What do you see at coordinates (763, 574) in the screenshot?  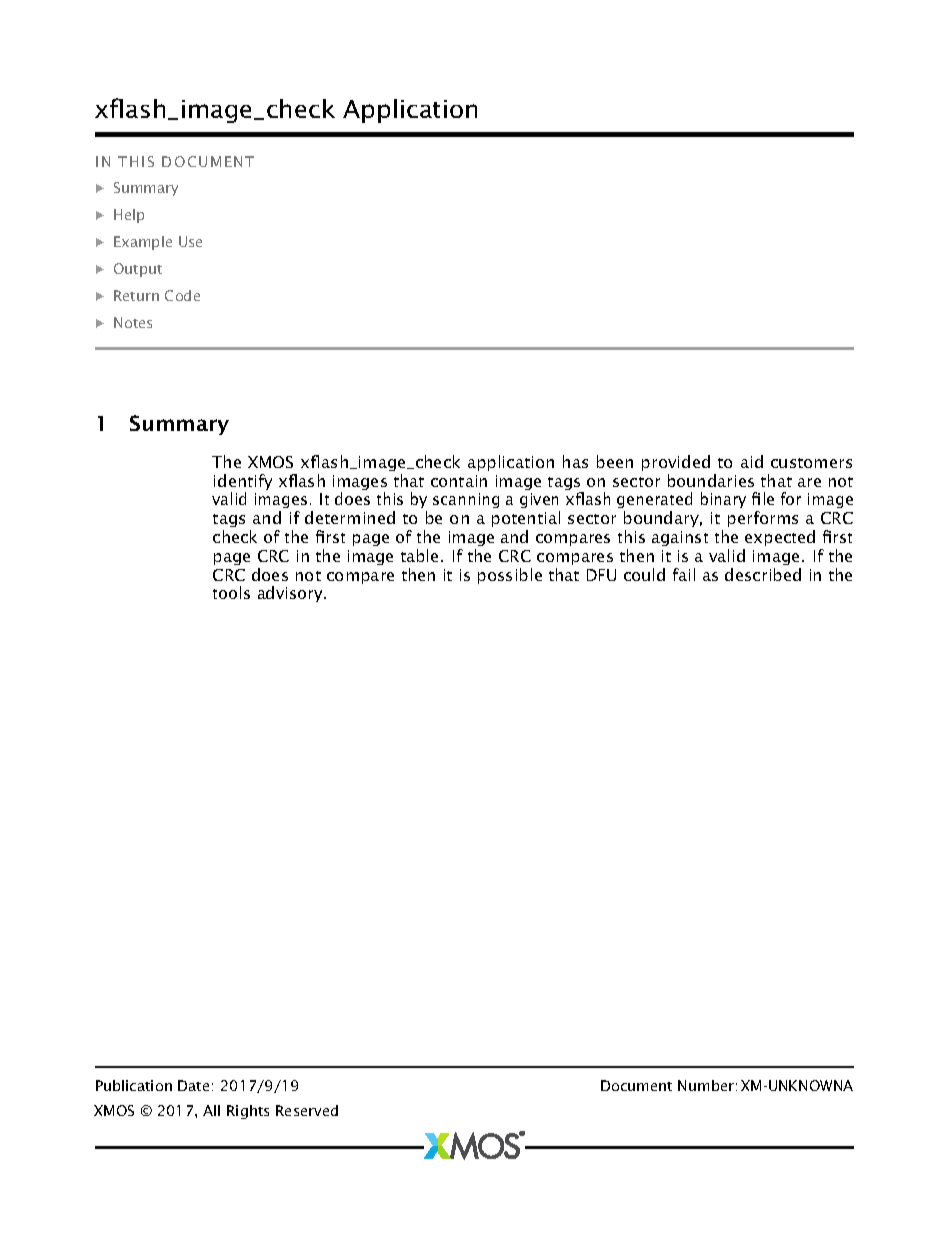 I see `described` at bounding box center [763, 574].
